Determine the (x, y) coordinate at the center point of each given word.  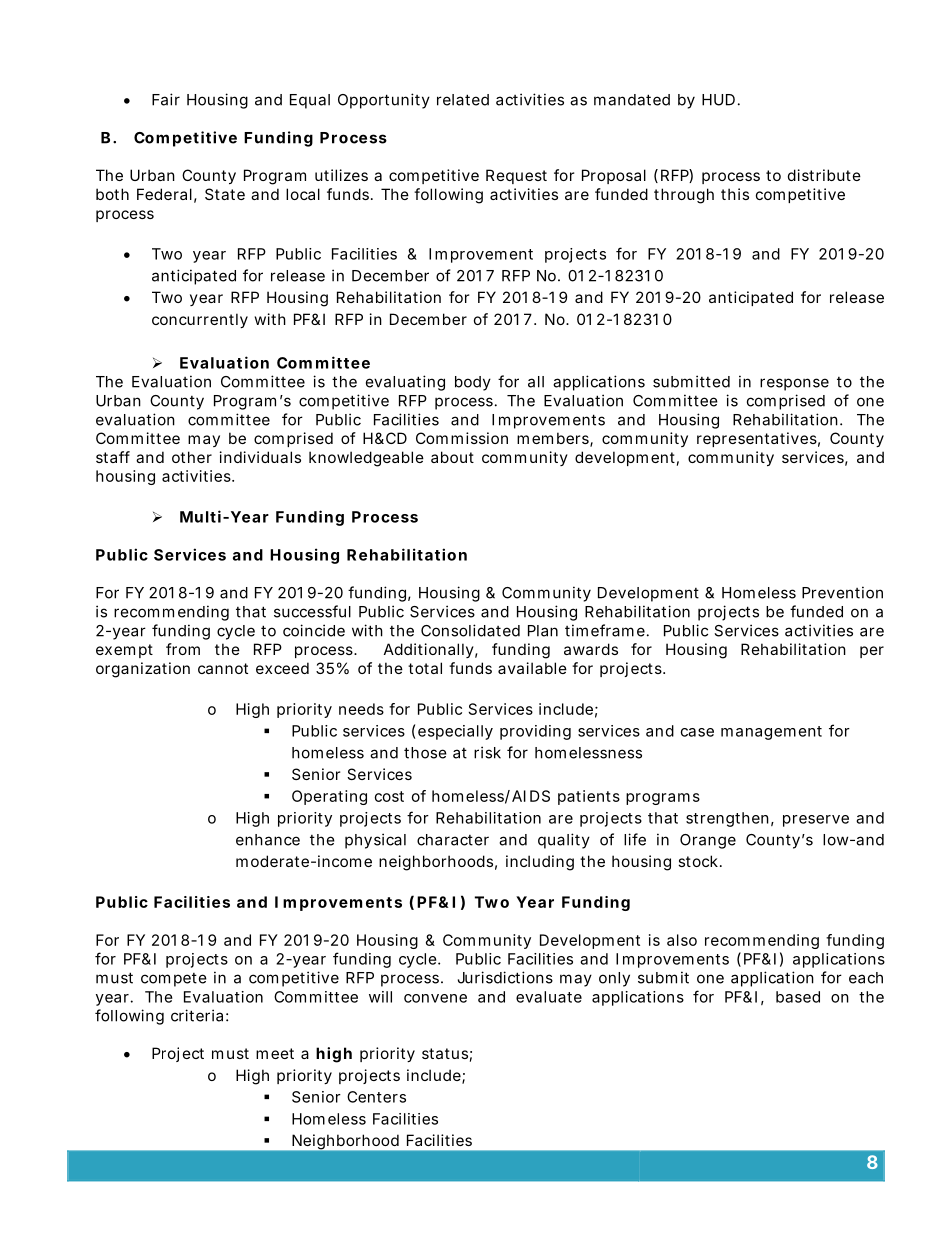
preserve (816, 821)
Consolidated (470, 630)
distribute (824, 175)
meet (275, 1053)
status (447, 1055)
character (453, 840)
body (473, 383)
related (463, 100)
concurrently (200, 320)
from (183, 649)
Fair (166, 99)
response (794, 384)
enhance (268, 840)
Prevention (842, 592)
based (798, 997)
